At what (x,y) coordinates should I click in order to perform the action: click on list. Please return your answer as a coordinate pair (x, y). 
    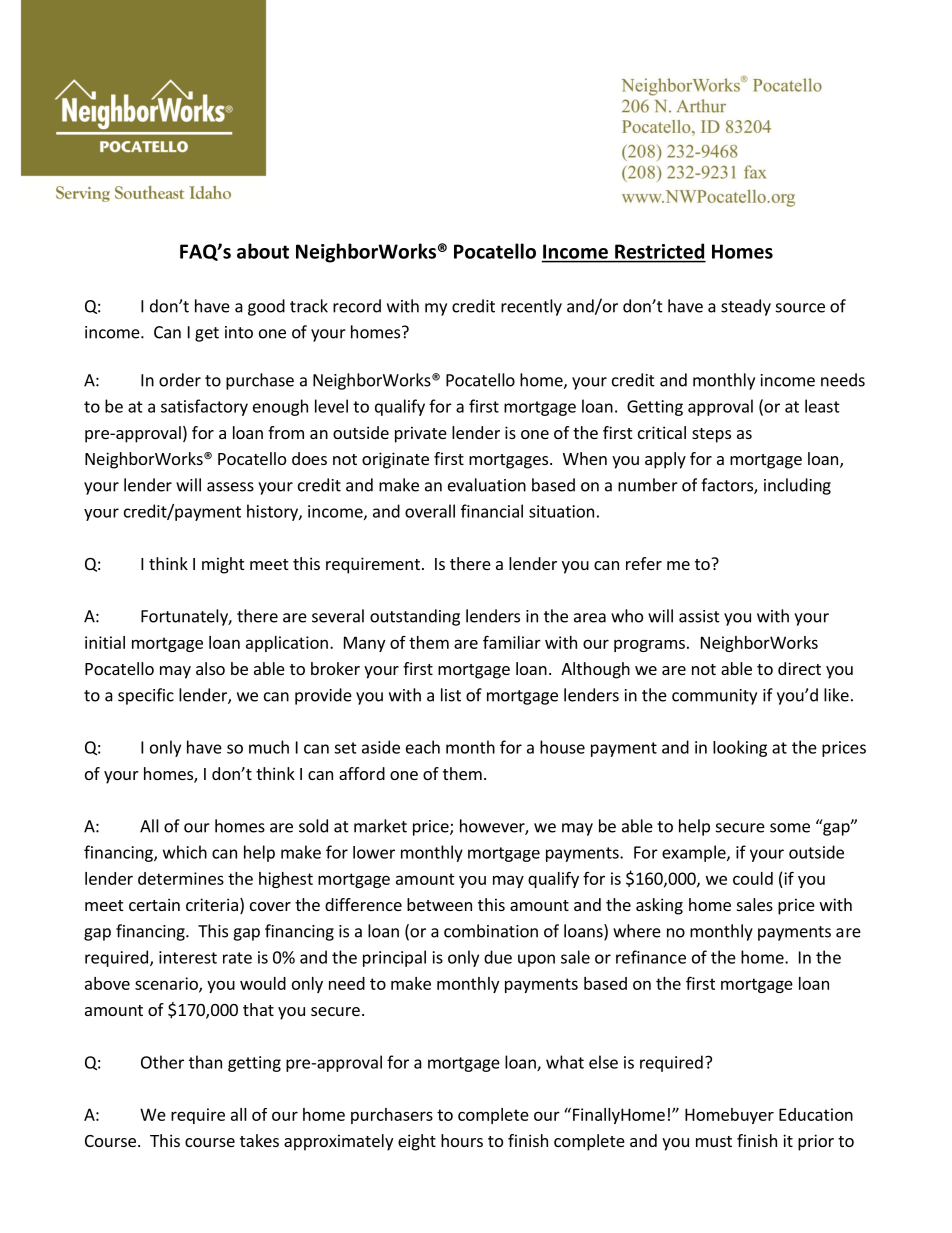
    Looking at the image, I should click on (451, 695).
